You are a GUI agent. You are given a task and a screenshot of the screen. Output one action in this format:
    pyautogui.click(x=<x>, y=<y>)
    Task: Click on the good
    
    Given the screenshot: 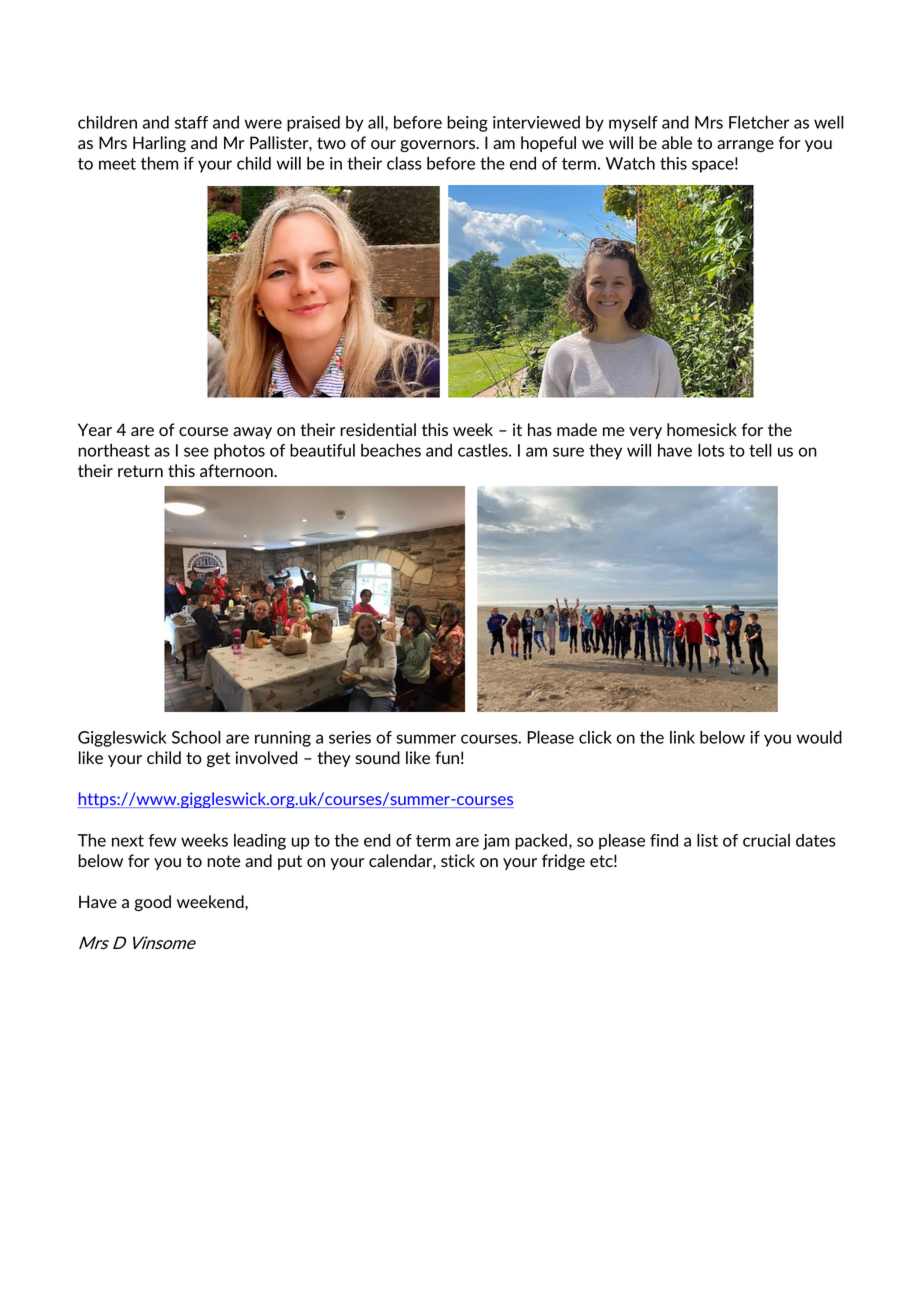 What is the action you would take?
    pyautogui.click(x=153, y=903)
